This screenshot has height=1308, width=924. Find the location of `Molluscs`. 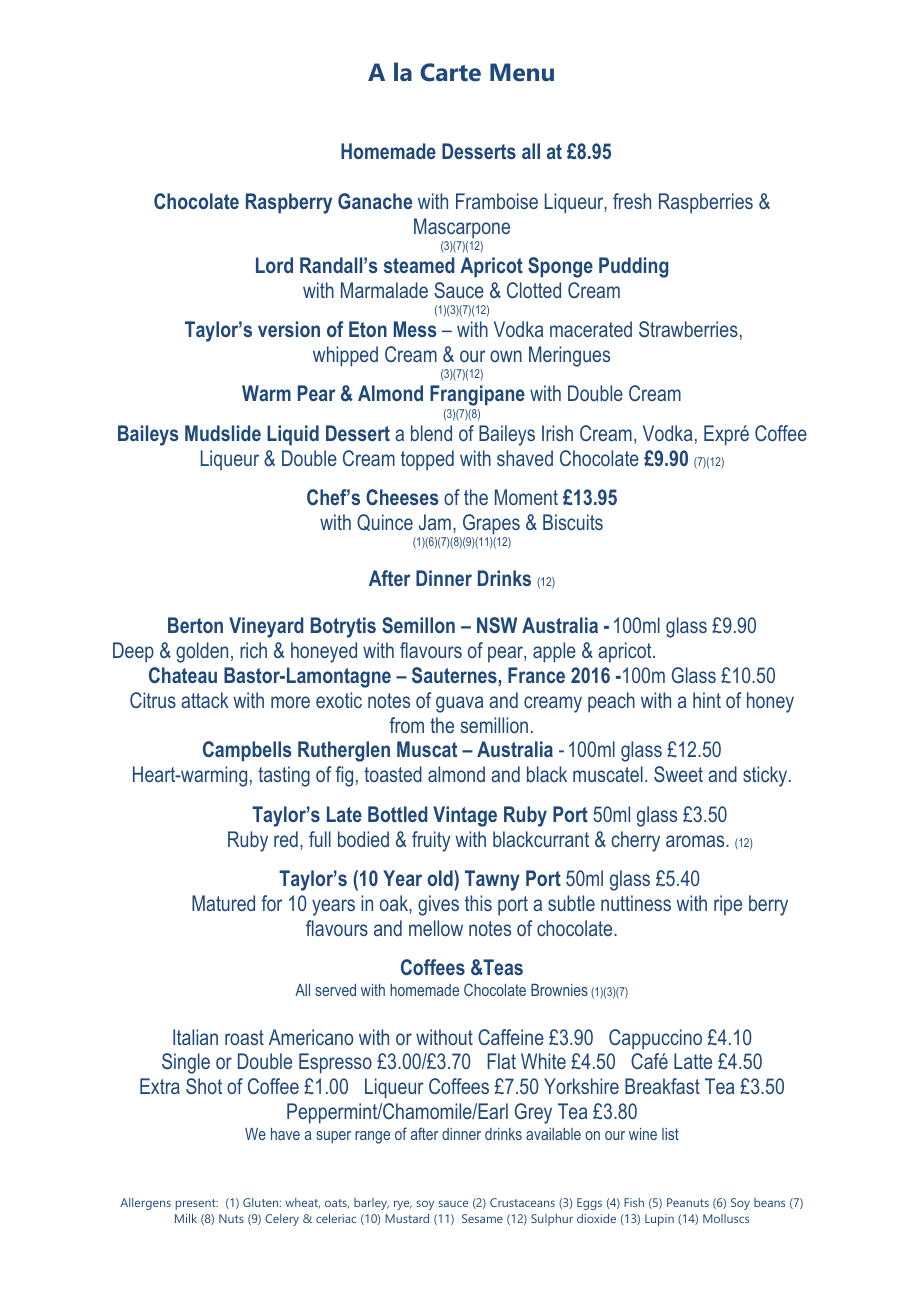

Molluscs is located at coordinates (726, 1218).
